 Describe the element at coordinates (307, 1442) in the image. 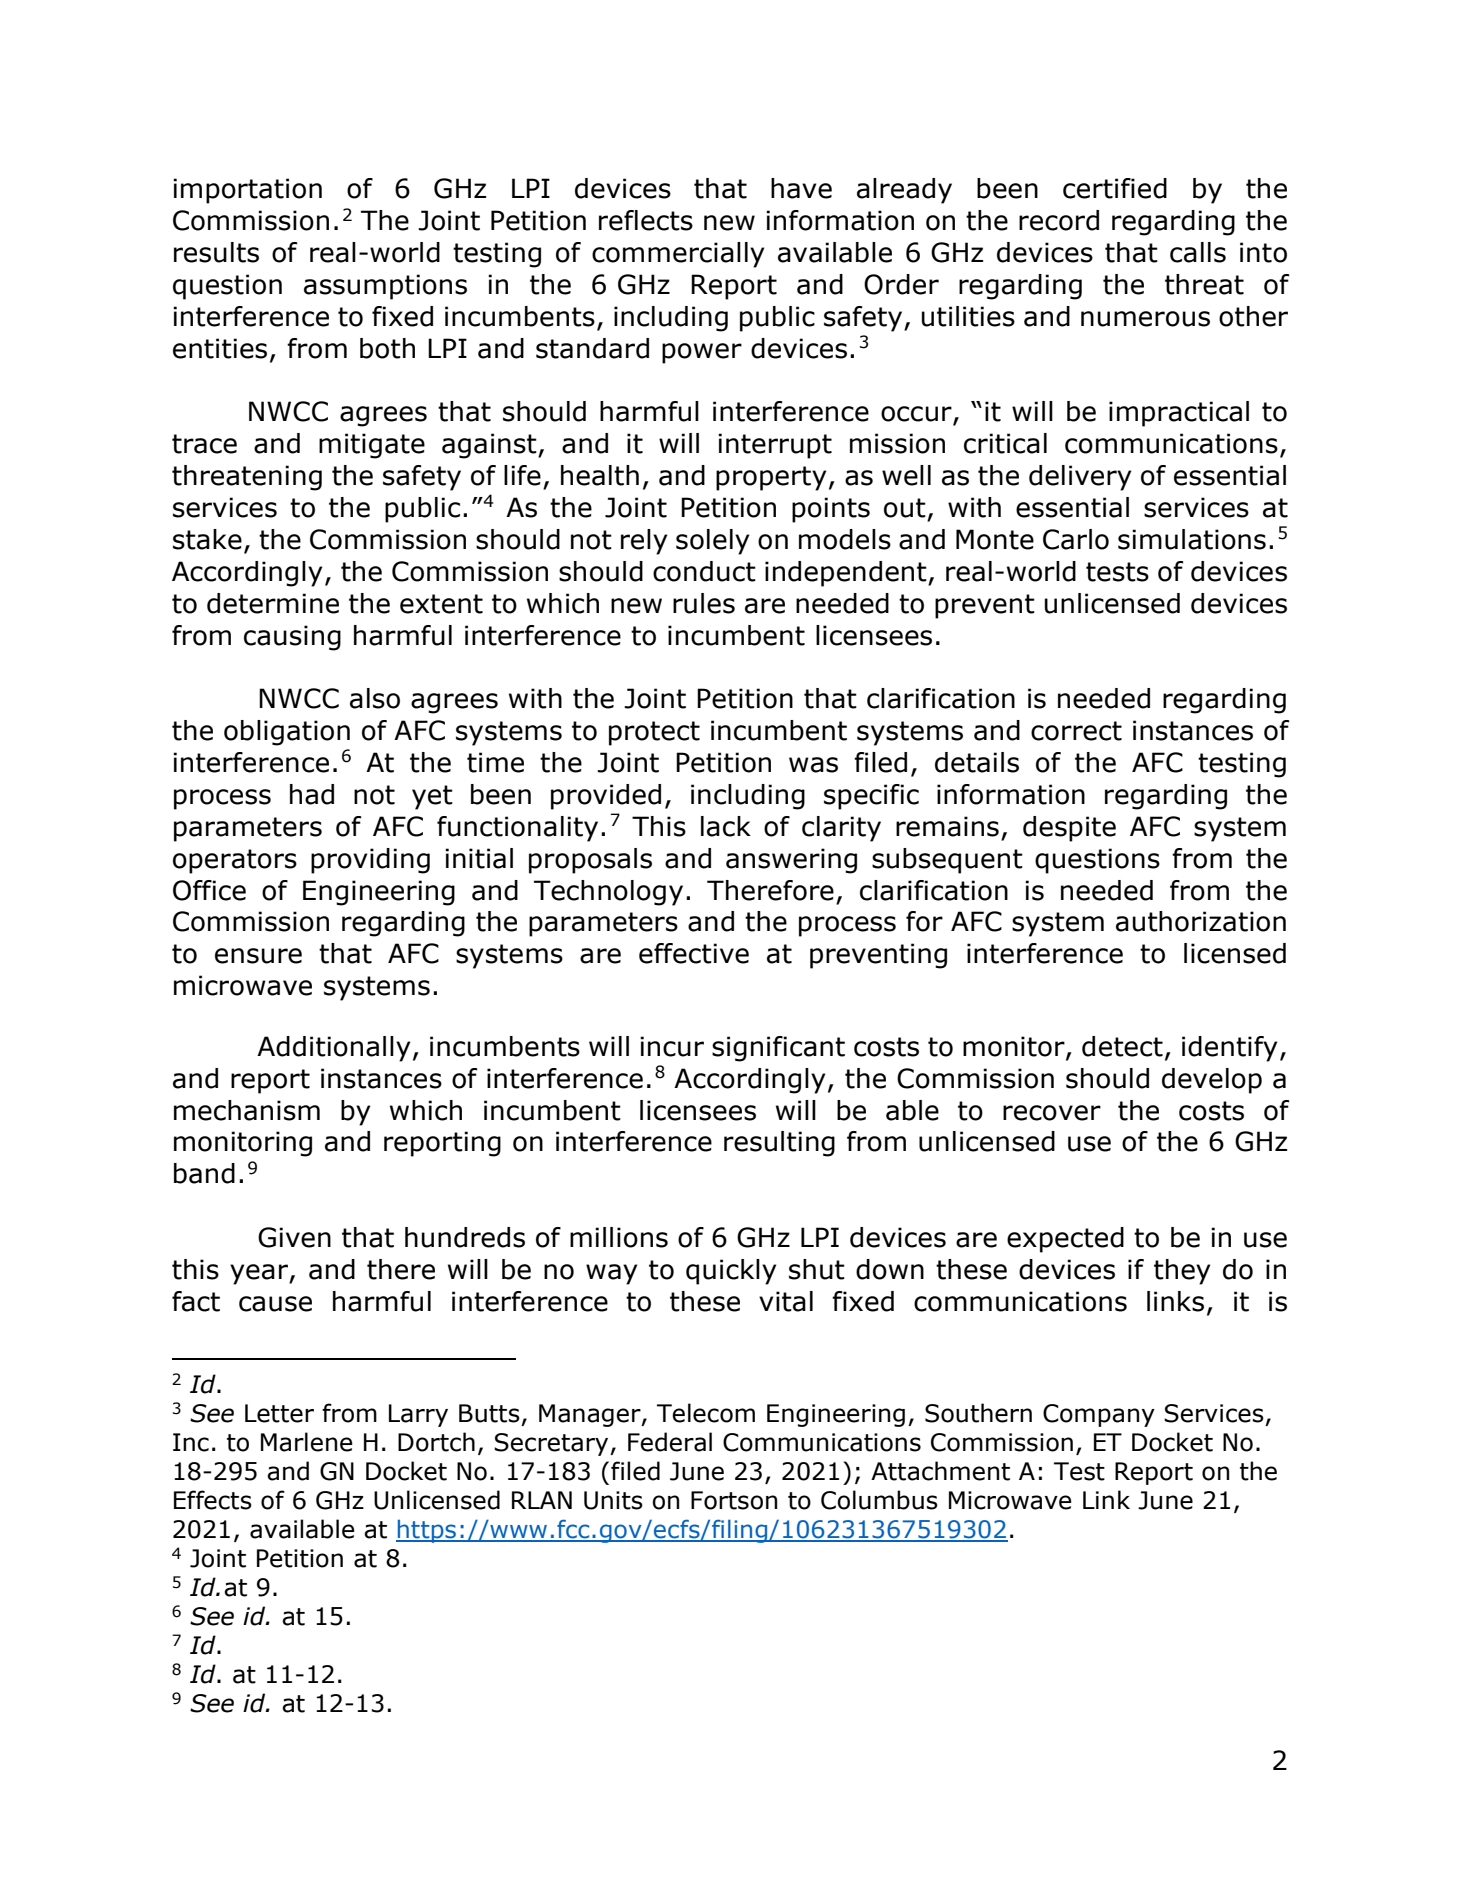

I see `Marlene` at that location.
